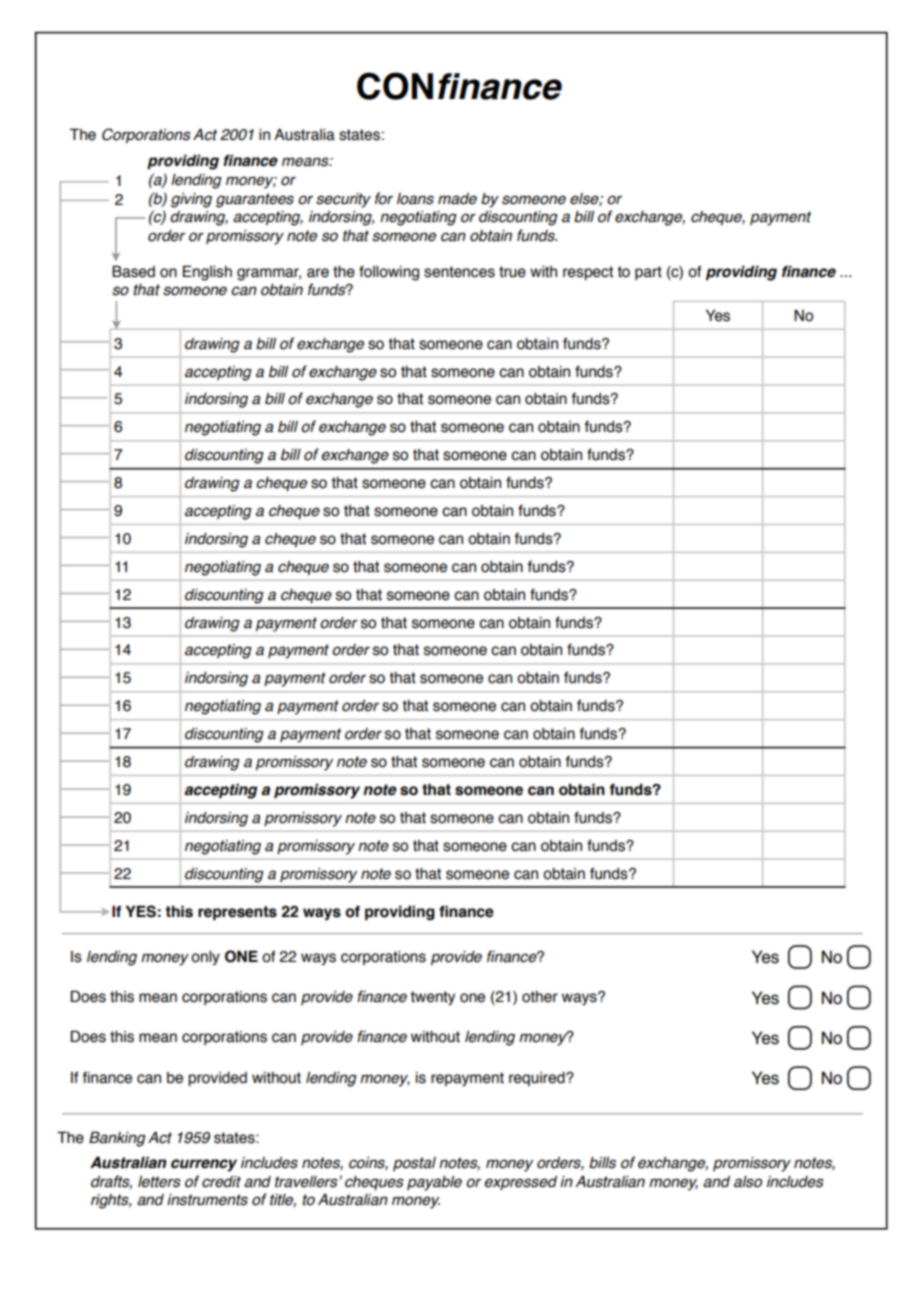 Image resolution: width=924 pixels, height=1308 pixels. Describe the element at coordinates (389, 273) in the screenshot. I see `following` at that location.
